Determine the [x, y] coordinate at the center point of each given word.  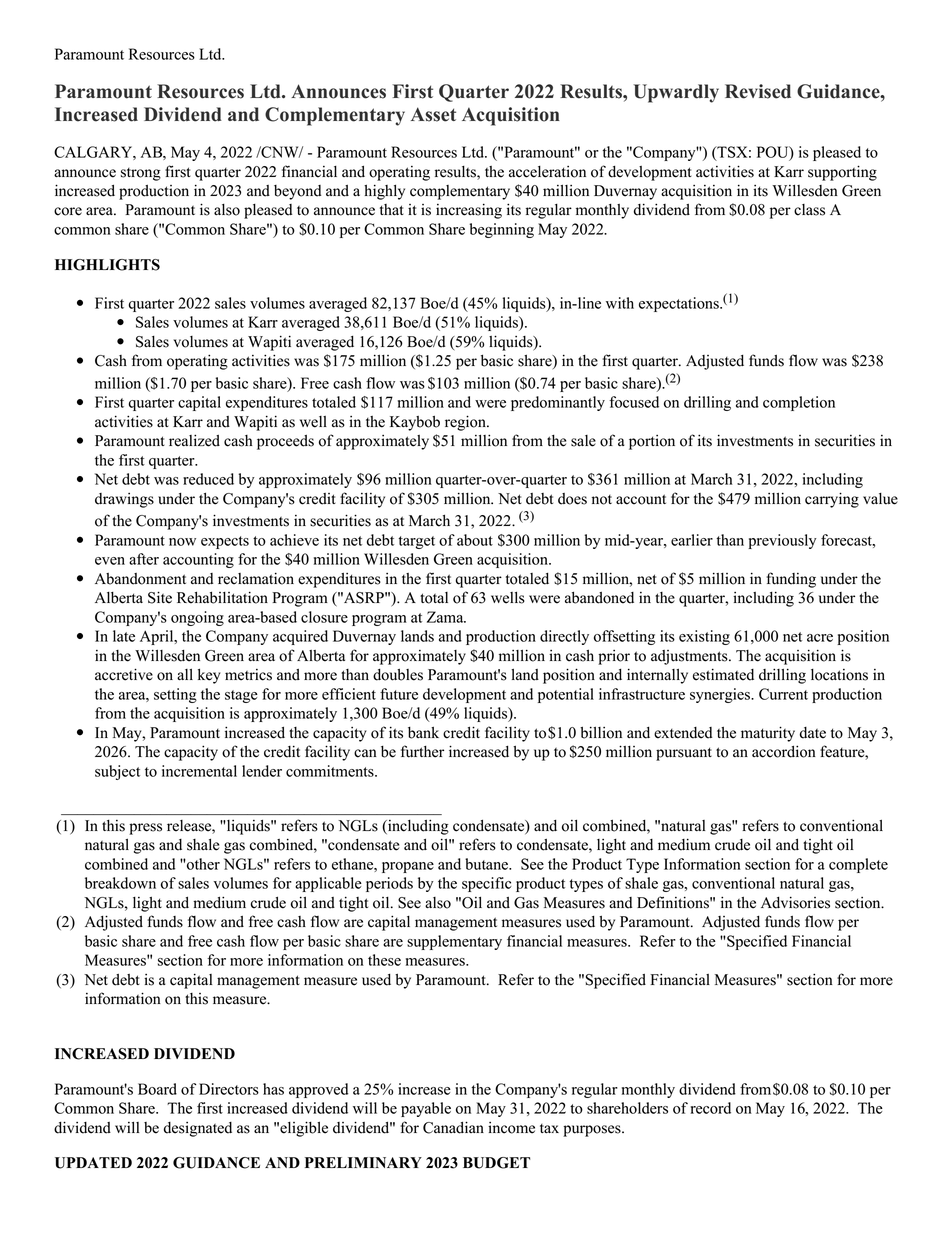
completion [799, 403]
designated [198, 1129]
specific [487, 884]
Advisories [795, 902]
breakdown [120, 883]
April [158, 637]
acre [820, 638]
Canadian [453, 1127]
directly [564, 637]
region [466, 423]
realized [194, 440]
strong [141, 174]
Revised [758, 91]
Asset [433, 114]
